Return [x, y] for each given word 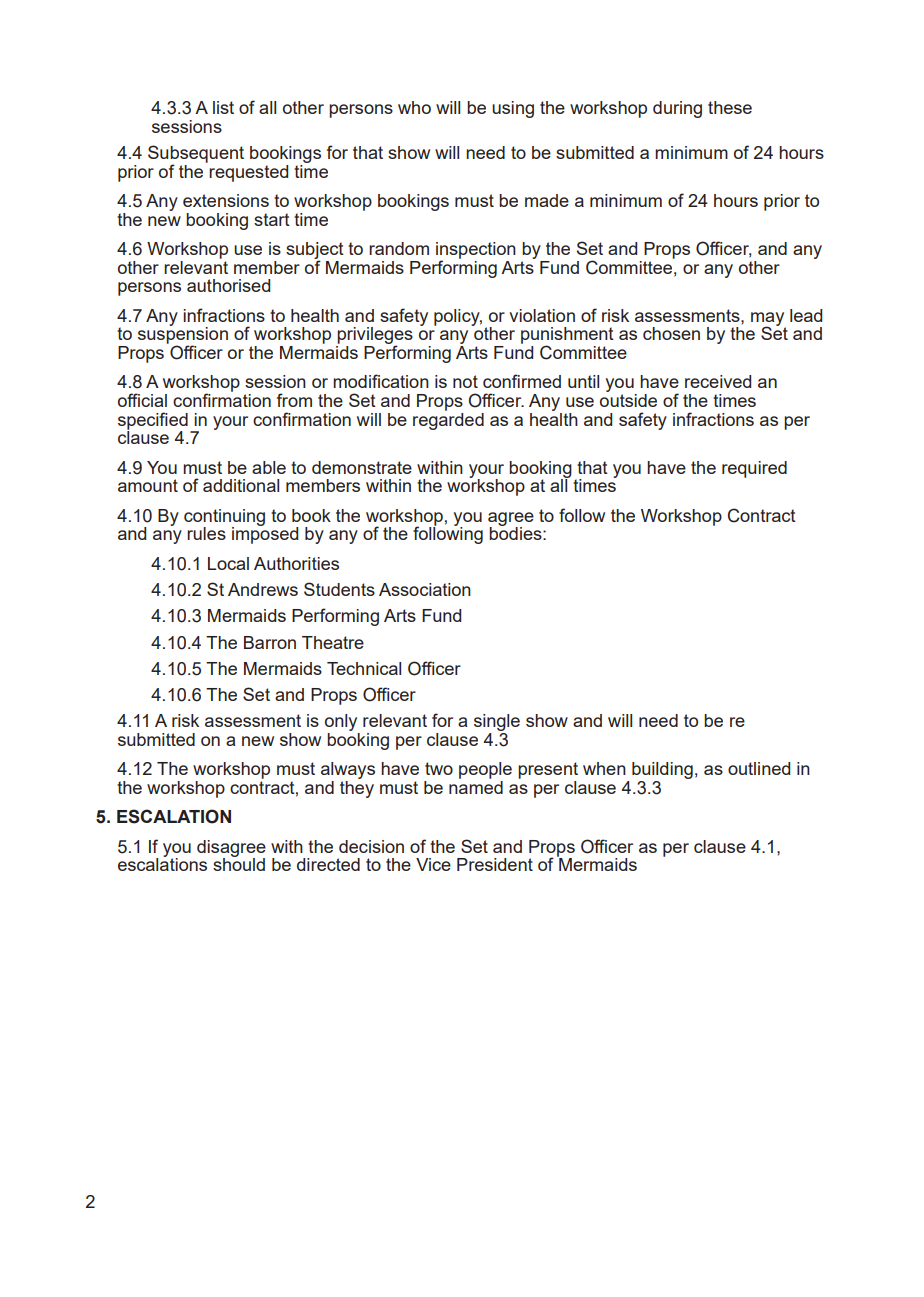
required [754, 469]
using [513, 109]
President [495, 864]
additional [241, 485]
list [223, 107]
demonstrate [362, 467]
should [239, 863]
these [730, 107]
